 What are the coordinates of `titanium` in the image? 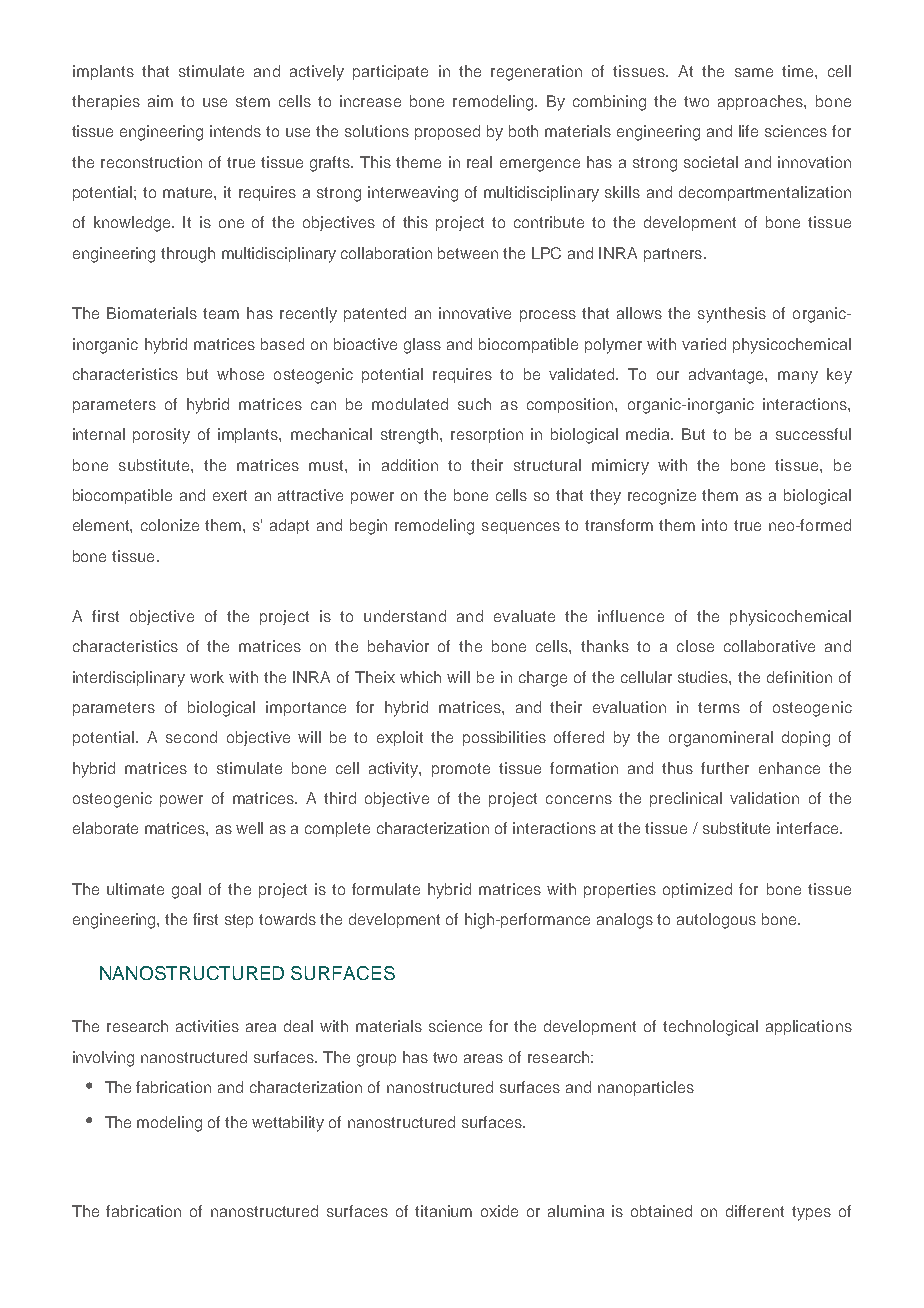 It's located at (443, 1211).
